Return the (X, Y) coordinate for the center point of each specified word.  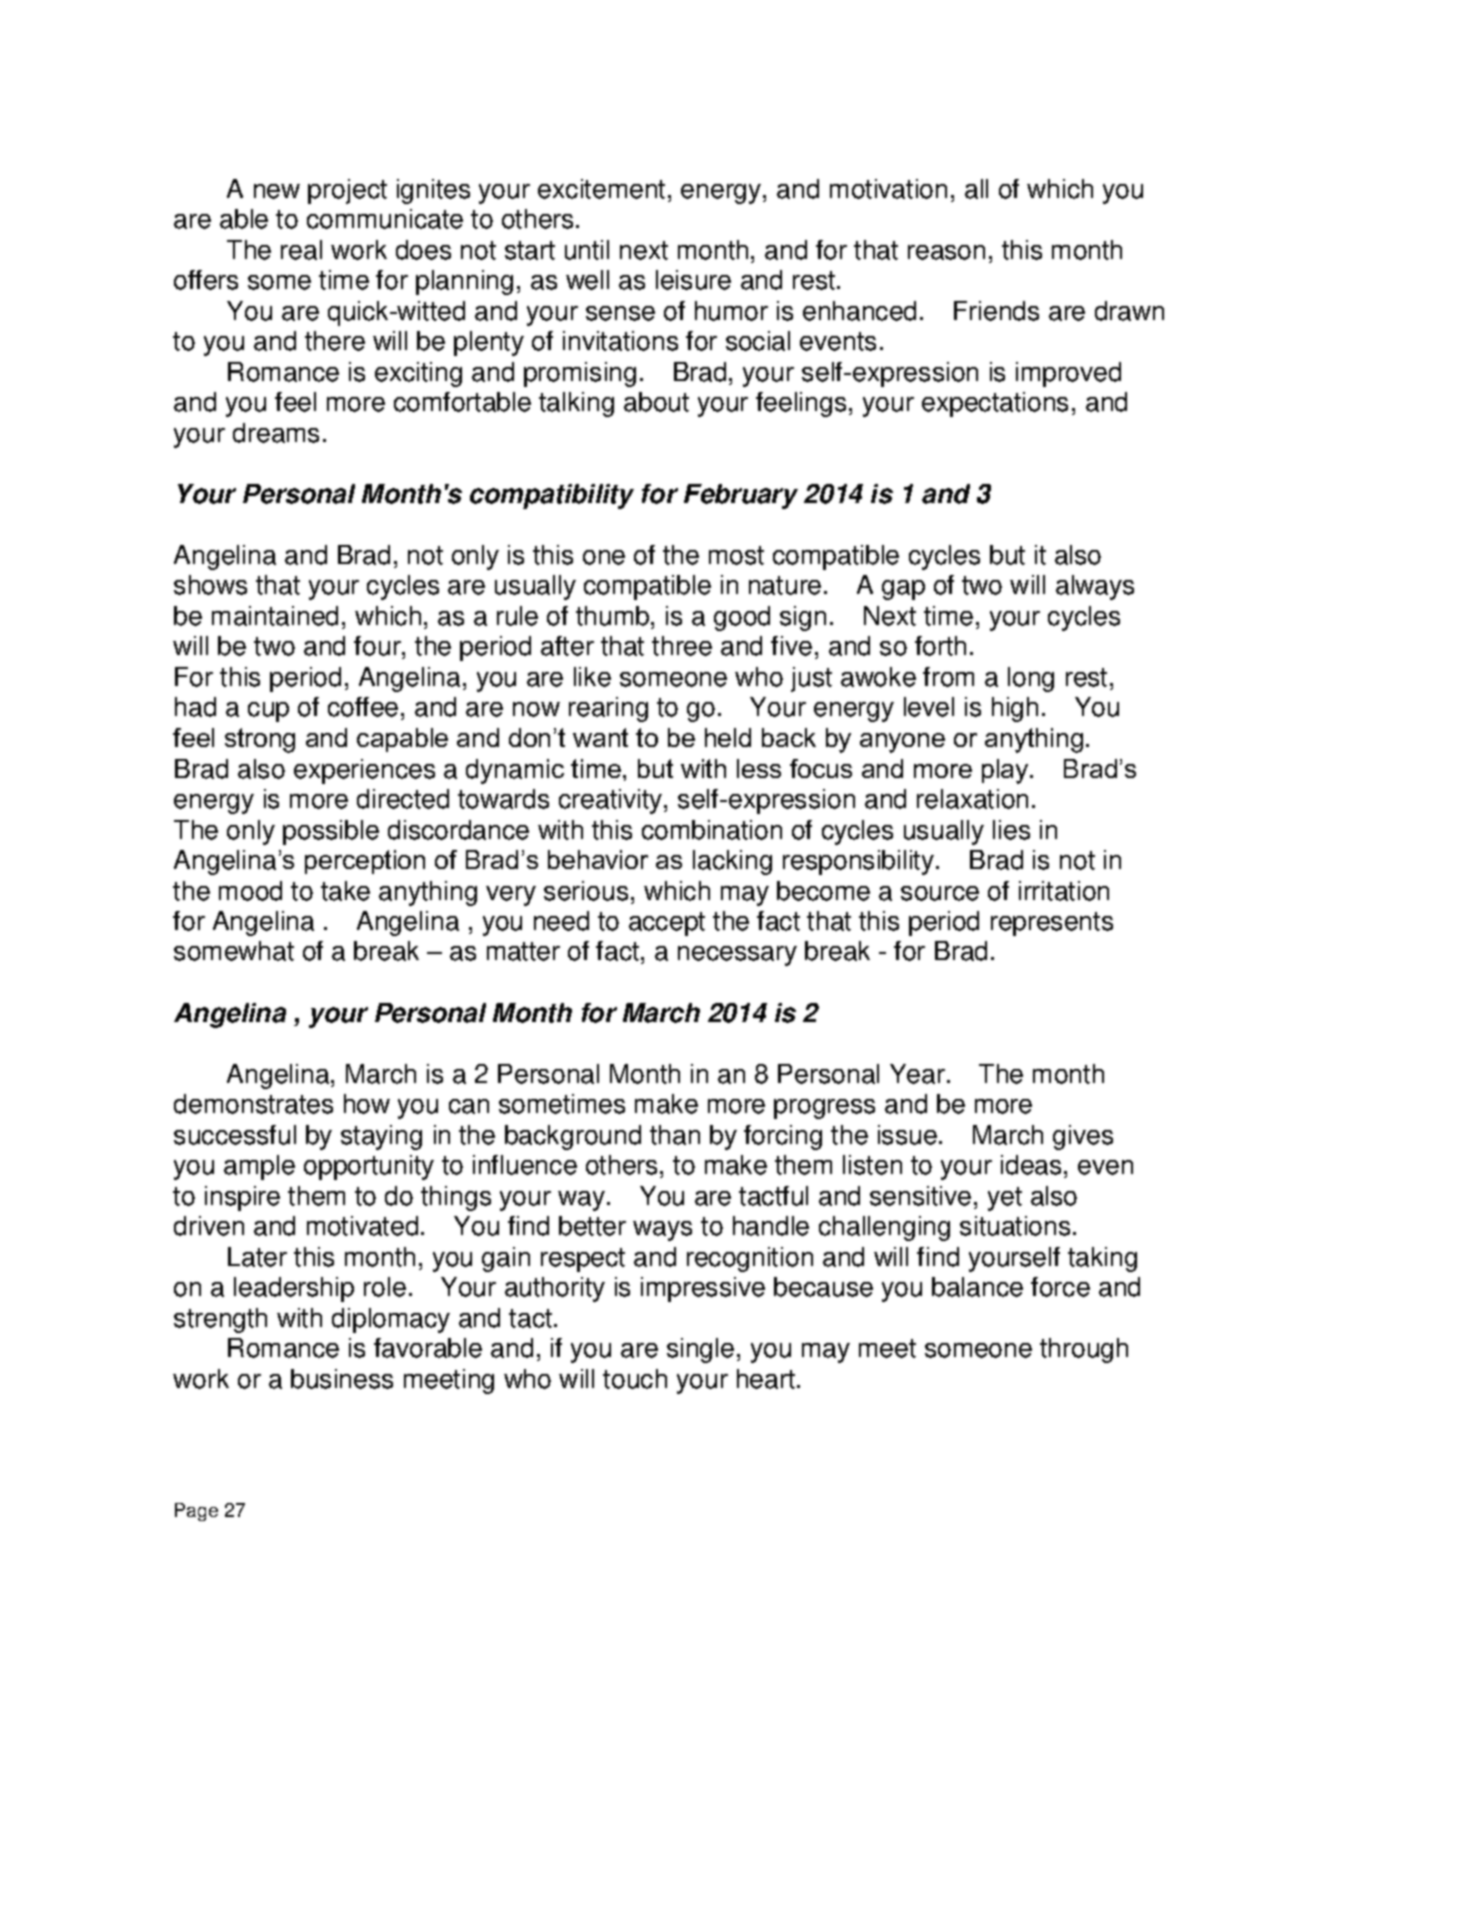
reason (946, 252)
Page (196, 1512)
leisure (693, 280)
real (301, 250)
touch (635, 1379)
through (1084, 1350)
